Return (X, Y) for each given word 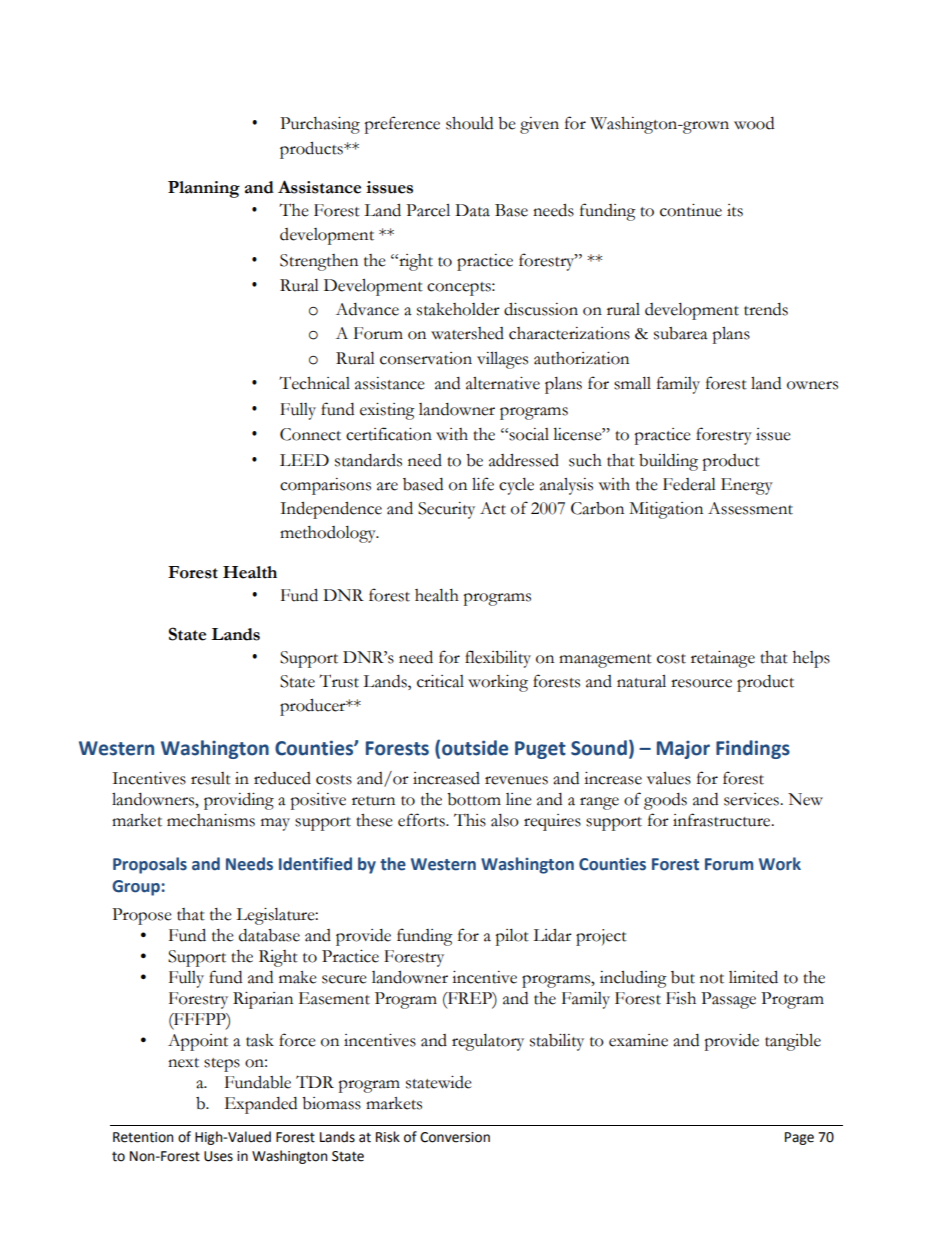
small (632, 383)
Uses (218, 1156)
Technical (314, 383)
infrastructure (723, 820)
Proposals (150, 865)
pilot (512, 937)
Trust (339, 681)
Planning (204, 189)
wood (754, 123)
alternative (503, 383)
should (469, 123)
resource (701, 683)
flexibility (498, 659)
